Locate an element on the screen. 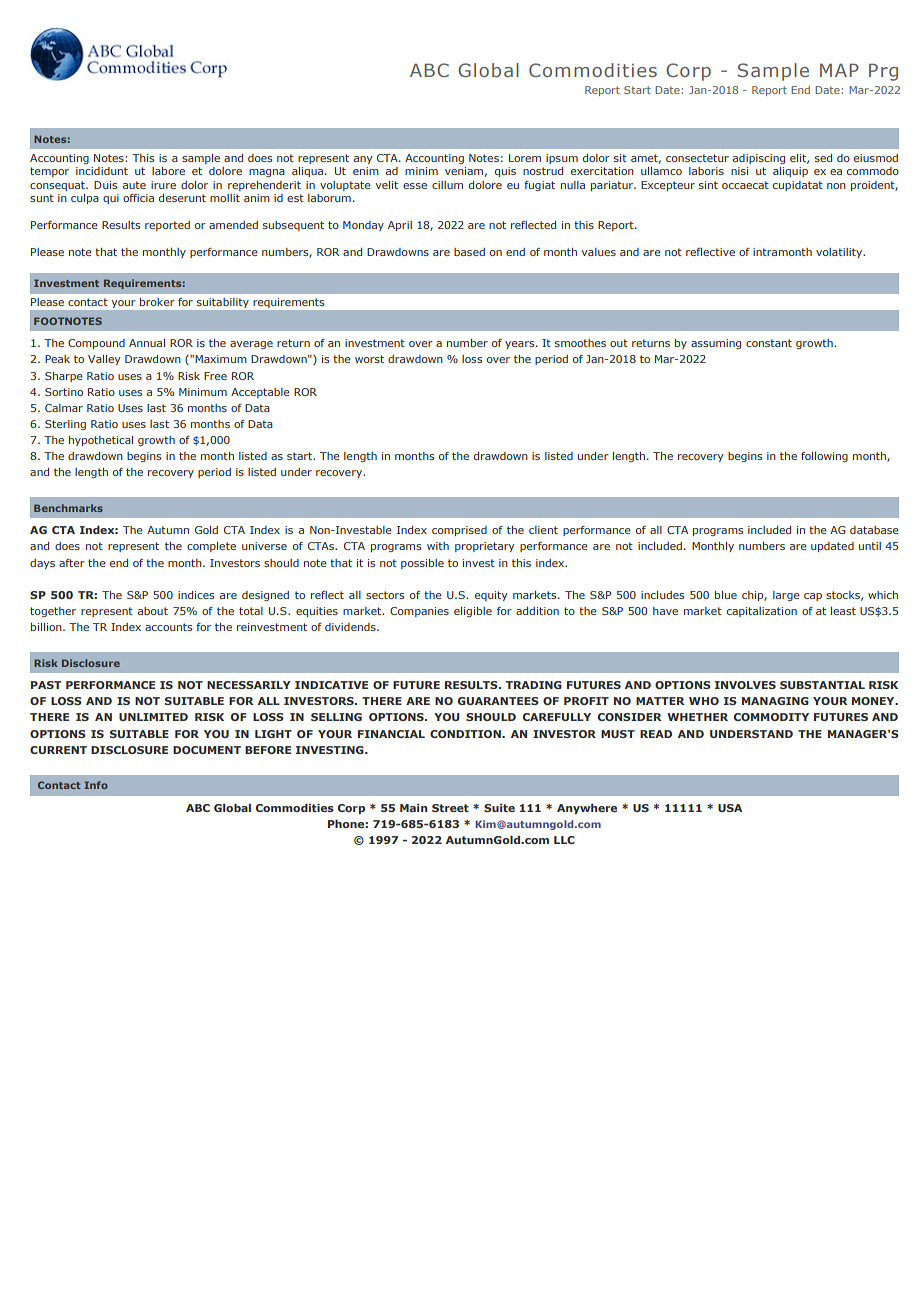 This screenshot has height=1303, width=924. Street is located at coordinates (450, 808).
